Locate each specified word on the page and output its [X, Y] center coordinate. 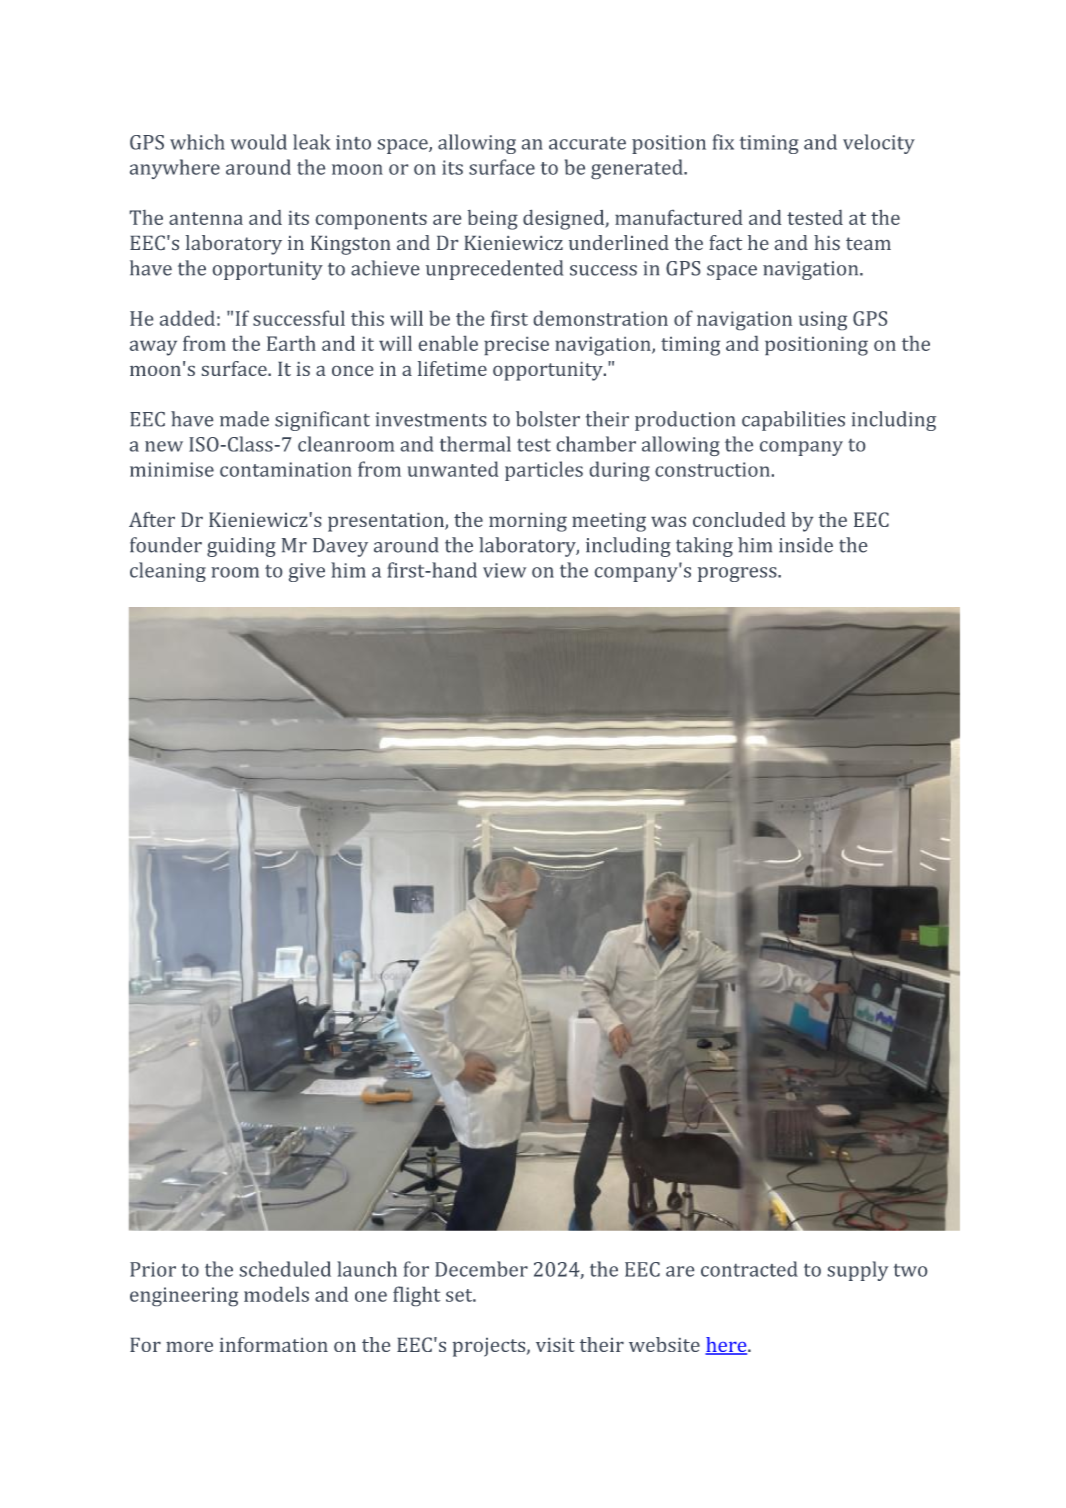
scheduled [285, 1269]
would [259, 142]
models [276, 1294]
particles [544, 471]
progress [738, 574]
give [307, 572]
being [493, 220]
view [504, 570]
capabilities [793, 421]
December [481, 1269]
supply [858, 1271]
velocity [879, 144]
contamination [286, 469]
